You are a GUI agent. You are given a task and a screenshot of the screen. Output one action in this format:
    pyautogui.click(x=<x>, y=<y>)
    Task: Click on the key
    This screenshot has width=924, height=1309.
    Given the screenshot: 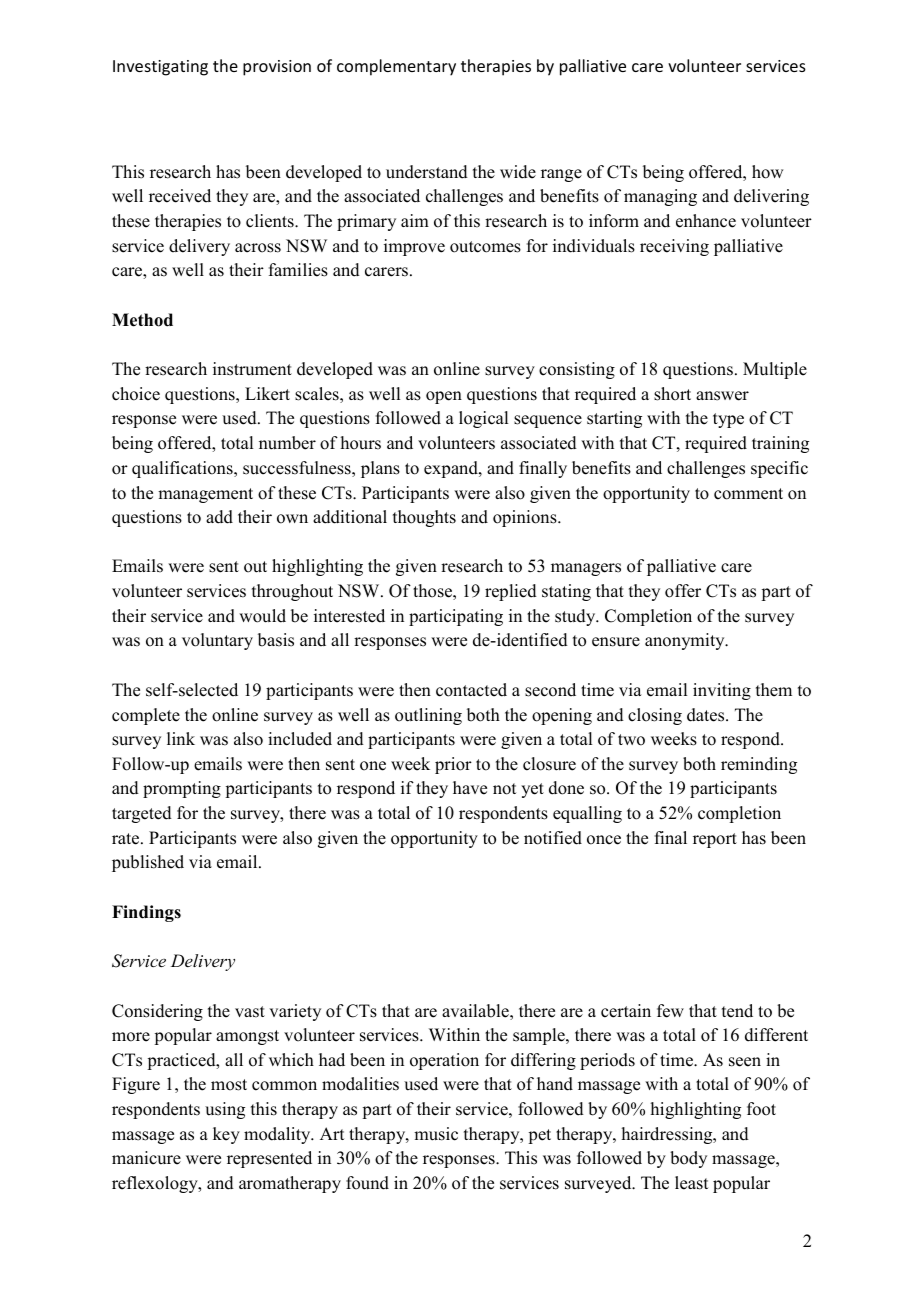 What is the action you would take?
    pyautogui.click(x=226, y=1135)
